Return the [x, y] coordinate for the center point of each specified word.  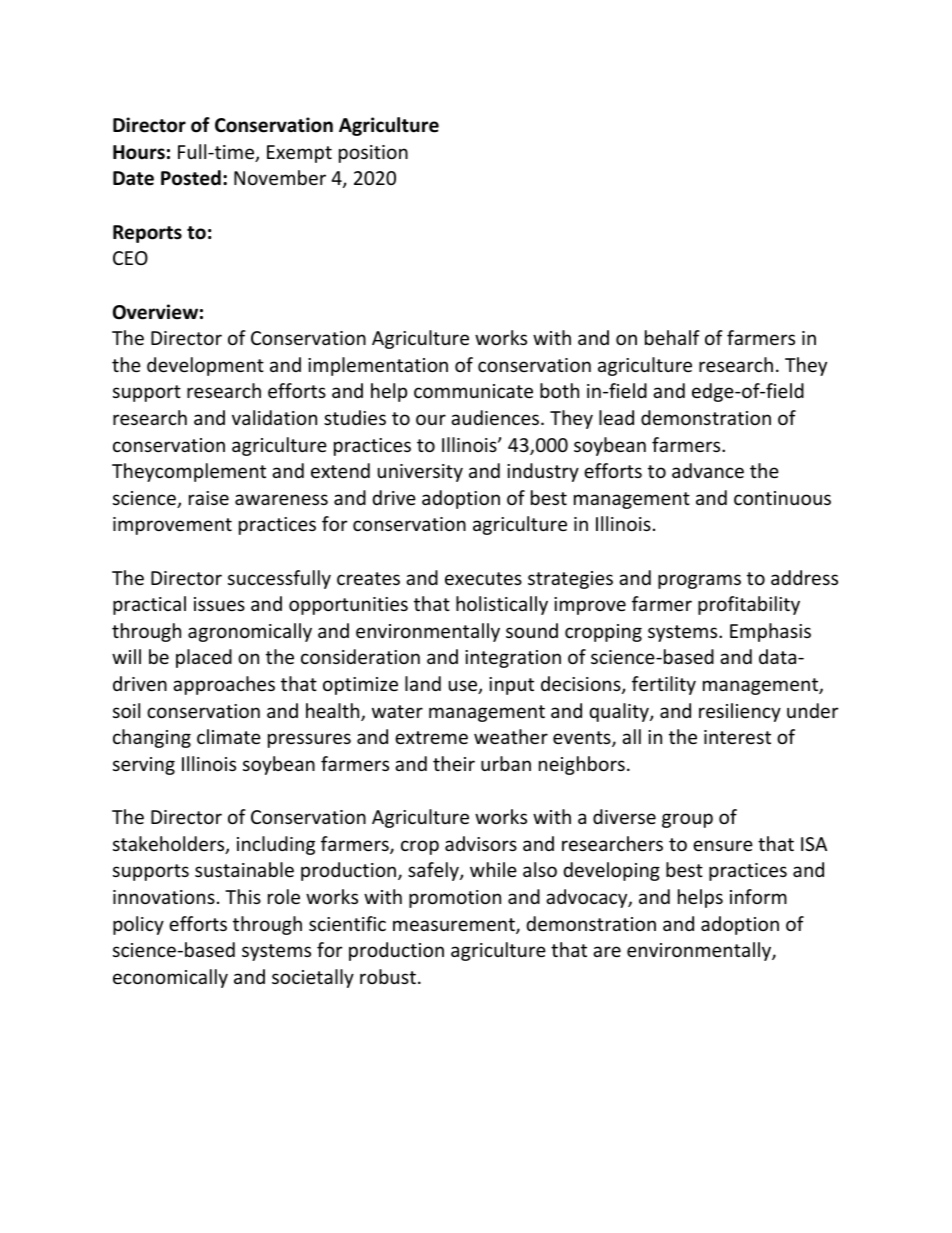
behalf [672, 337]
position [373, 154]
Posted [191, 178]
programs [699, 581]
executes [483, 578]
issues [219, 604]
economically [170, 978]
